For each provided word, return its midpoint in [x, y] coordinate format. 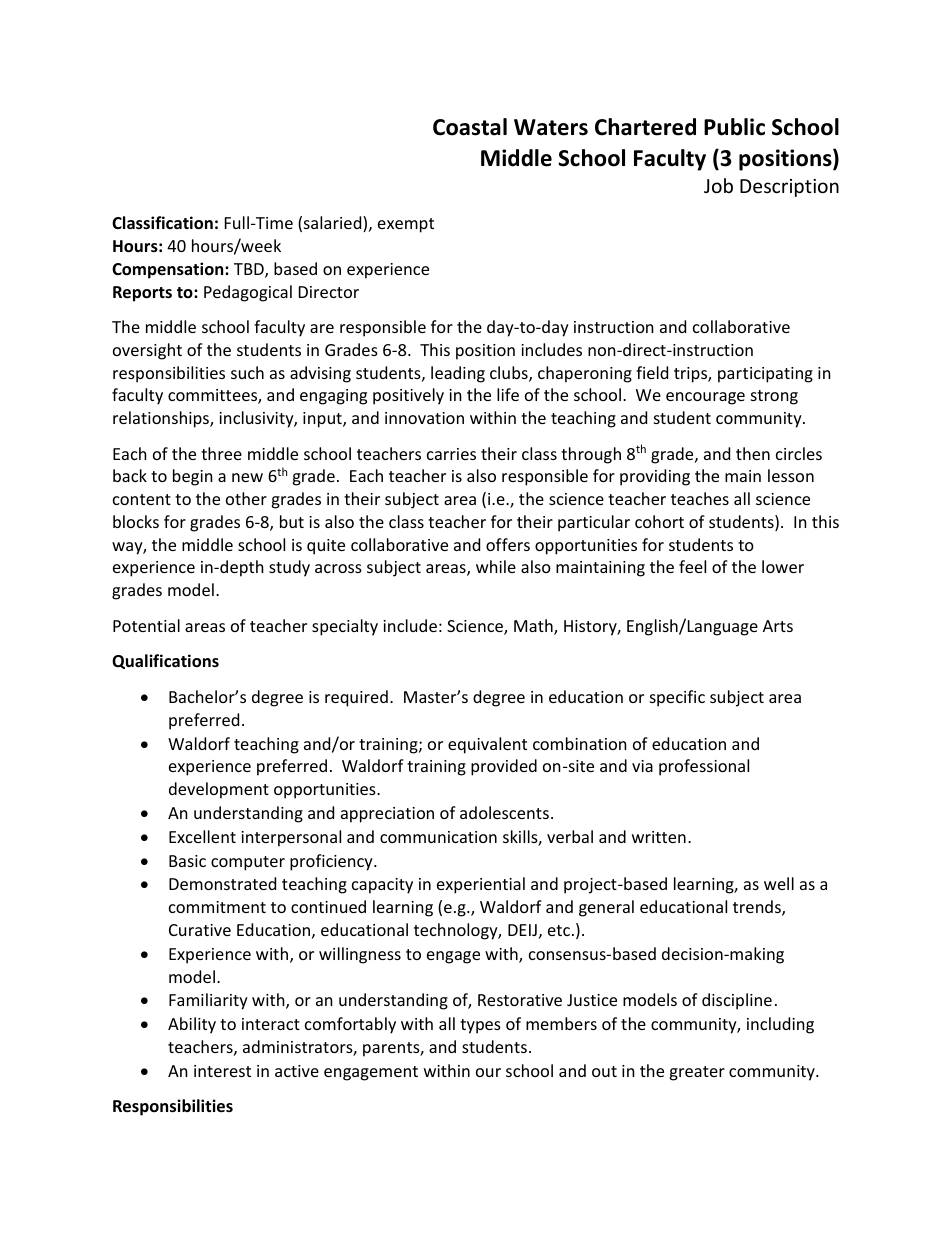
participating [765, 375]
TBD [250, 270]
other [246, 498]
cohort [659, 521]
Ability [192, 1025]
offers [508, 544]
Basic [187, 861]
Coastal [470, 127]
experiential [481, 885]
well [779, 883]
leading [458, 374]
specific [677, 698]
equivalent [487, 745]
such [247, 372]
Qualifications [165, 661]
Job [718, 185]
